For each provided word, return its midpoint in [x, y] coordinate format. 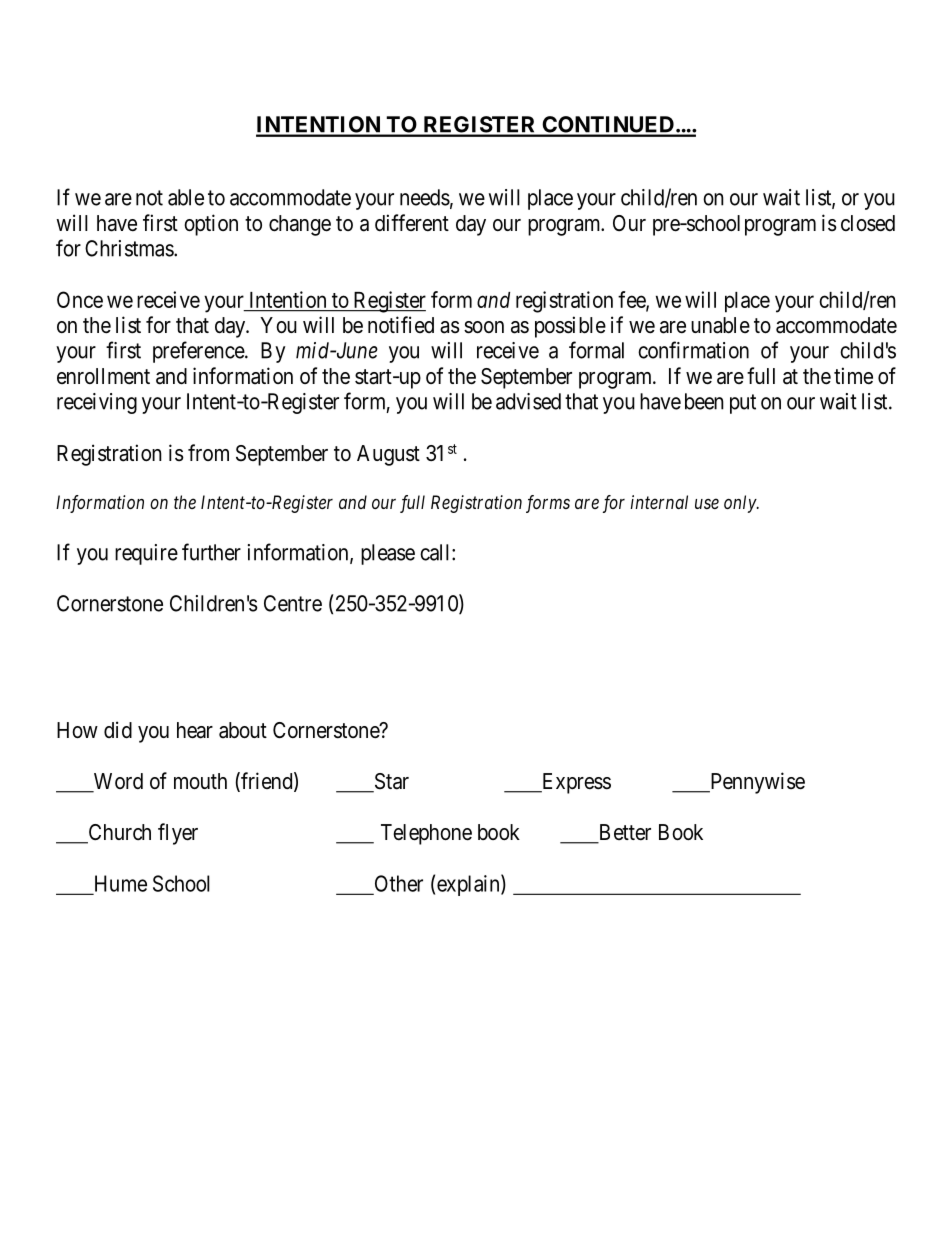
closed [868, 223]
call [436, 552]
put [743, 404]
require [146, 554]
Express [575, 783]
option [211, 225]
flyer [178, 834]
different [412, 223]
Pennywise [756, 783]
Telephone [426, 834]
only [741, 504]
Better [623, 833]
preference [199, 352]
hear [195, 730]
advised [528, 401]
